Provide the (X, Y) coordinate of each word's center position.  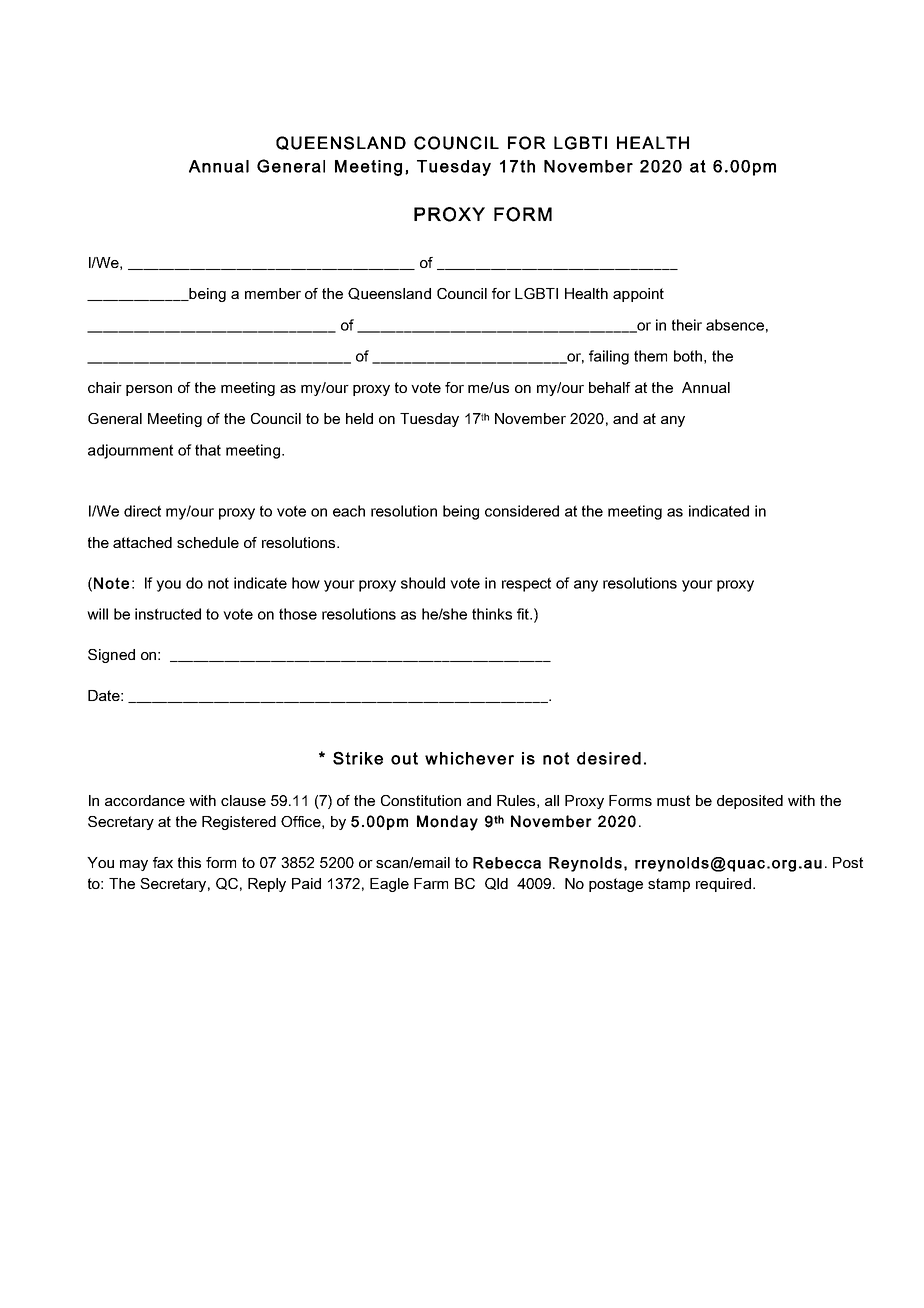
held (359, 418)
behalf (610, 387)
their (687, 325)
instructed (168, 614)
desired (609, 758)
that (208, 450)
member (273, 293)
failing (609, 357)
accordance (145, 800)
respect (526, 584)
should (423, 583)
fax (163, 862)
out (404, 758)
